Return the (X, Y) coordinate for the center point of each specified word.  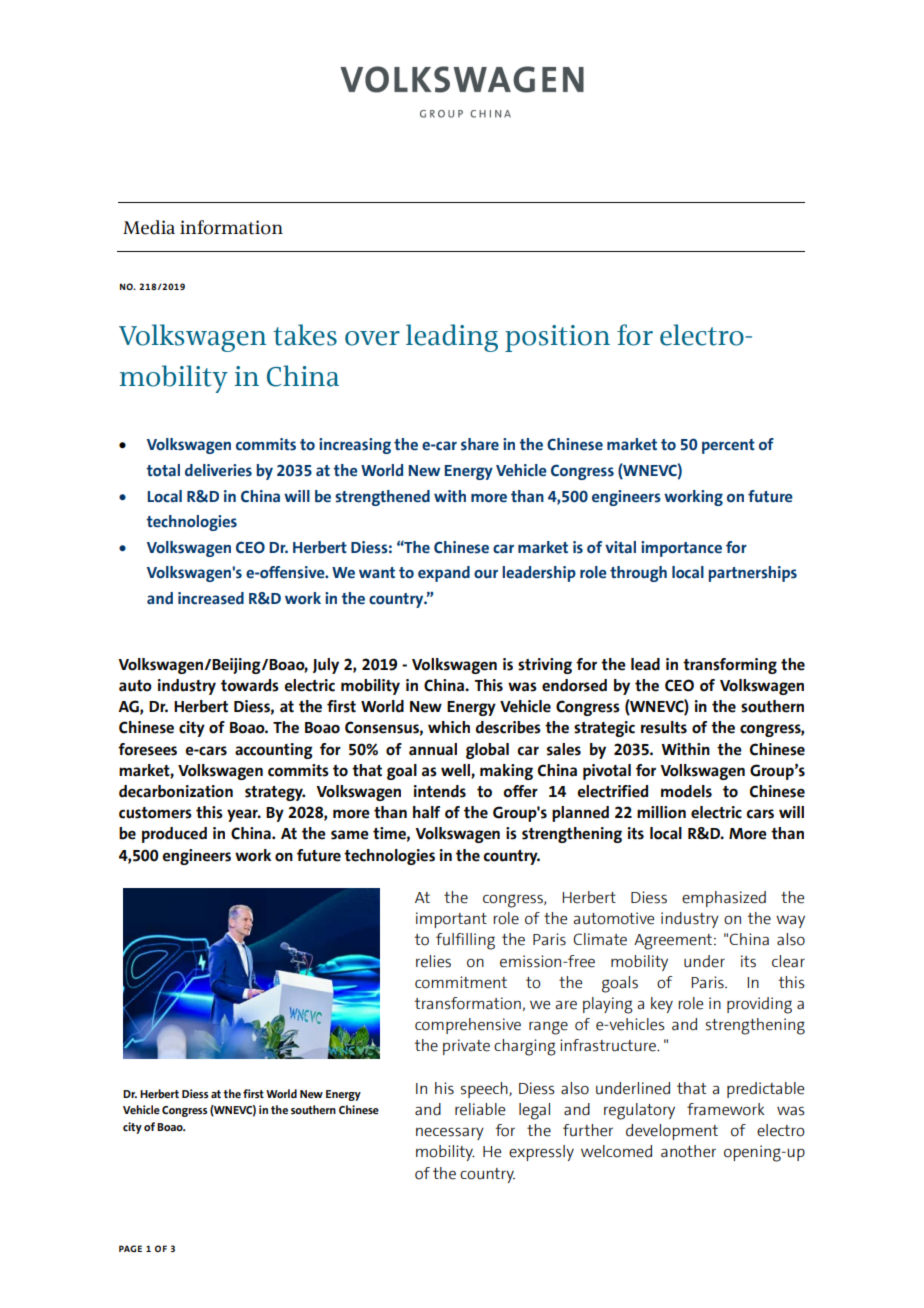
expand (444, 574)
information (231, 227)
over (372, 338)
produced (174, 835)
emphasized (724, 899)
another (688, 1151)
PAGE (130, 1248)
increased (211, 598)
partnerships (752, 574)
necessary (450, 1133)
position (557, 338)
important (451, 920)
